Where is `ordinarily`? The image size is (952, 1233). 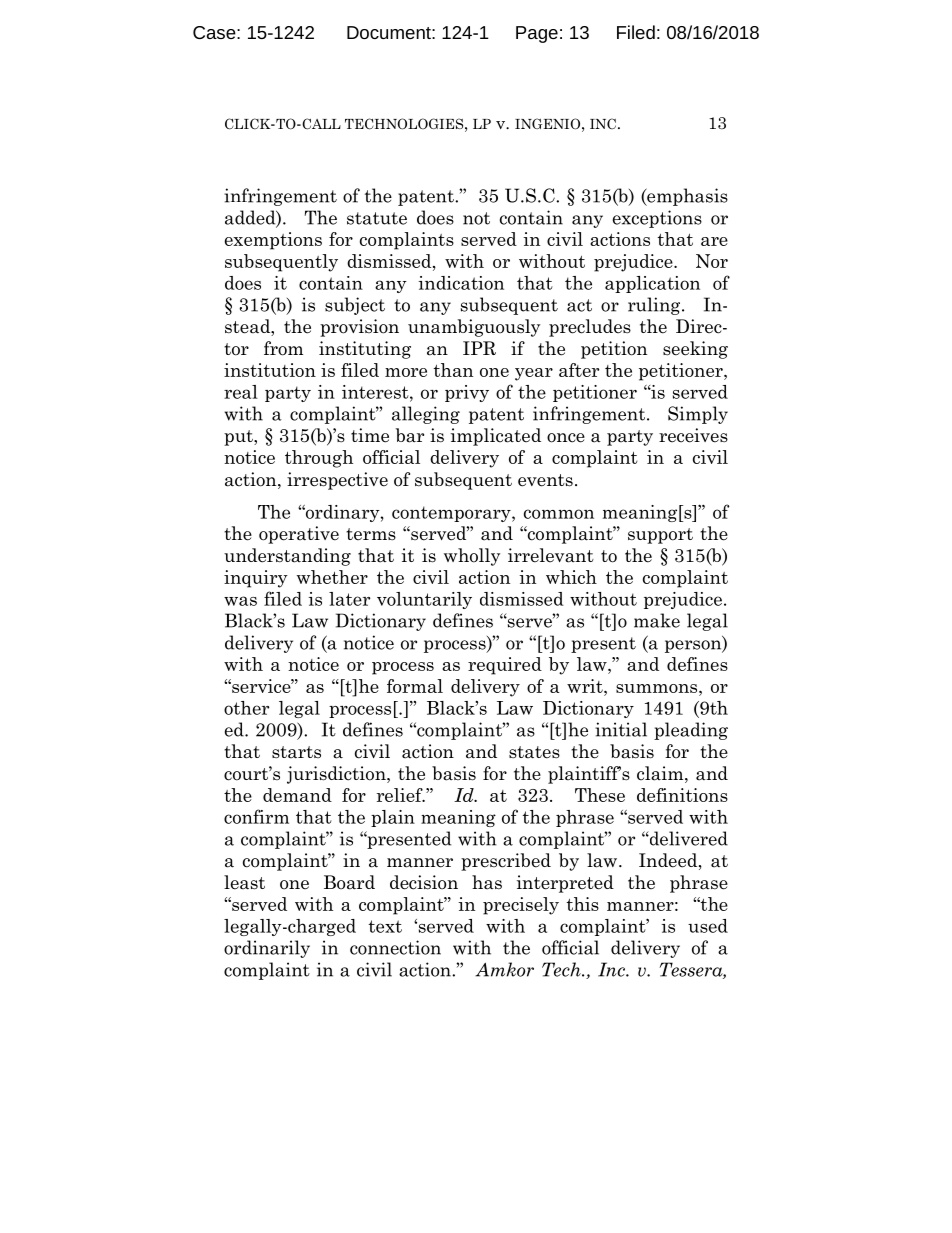 ordinarily is located at coordinates (267, 949).
